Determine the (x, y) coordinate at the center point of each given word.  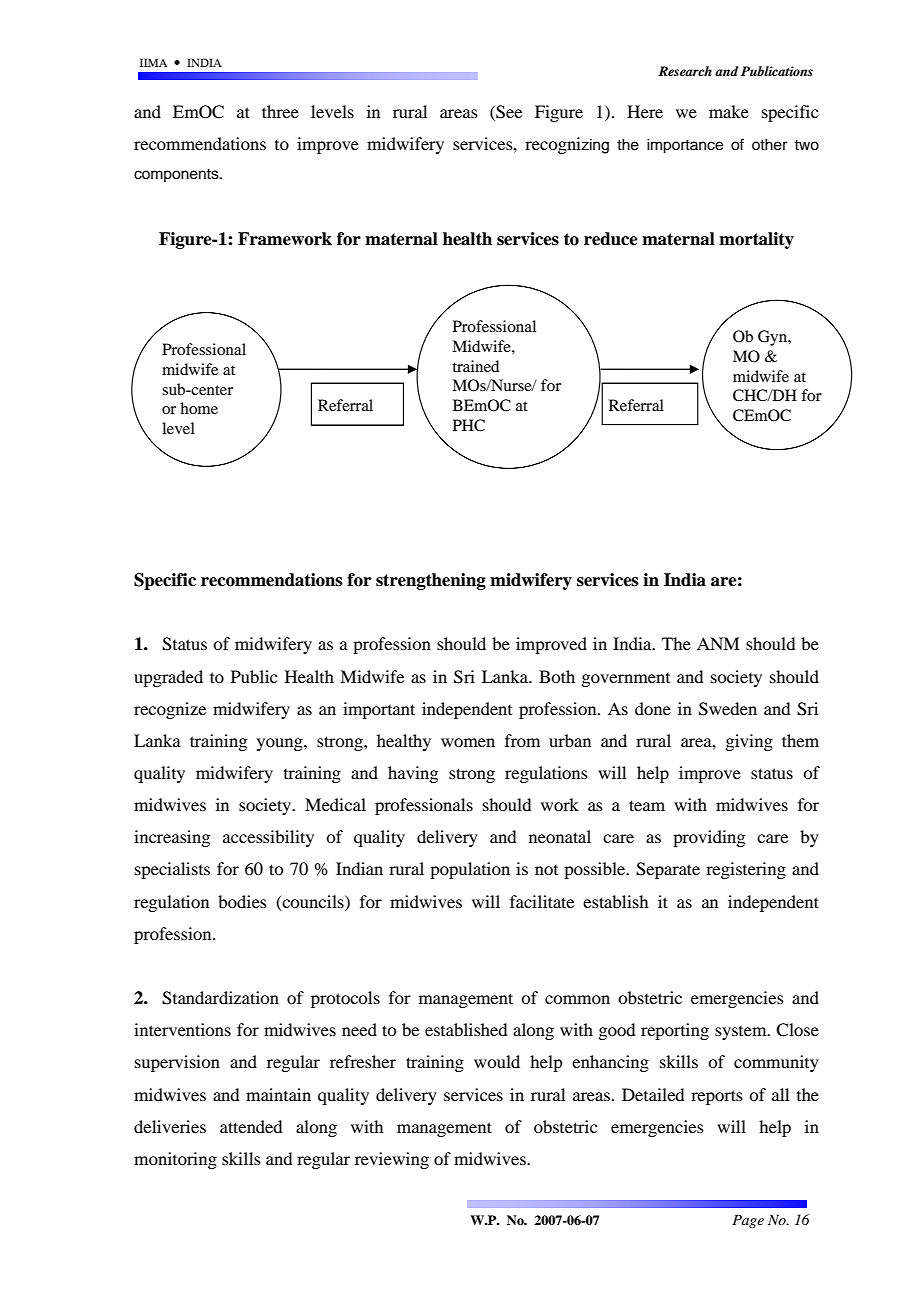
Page (748, 1221)
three (280, 111)
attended (251, 1126)
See (508, 113)
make (729, 111)
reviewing (392, 1160)
